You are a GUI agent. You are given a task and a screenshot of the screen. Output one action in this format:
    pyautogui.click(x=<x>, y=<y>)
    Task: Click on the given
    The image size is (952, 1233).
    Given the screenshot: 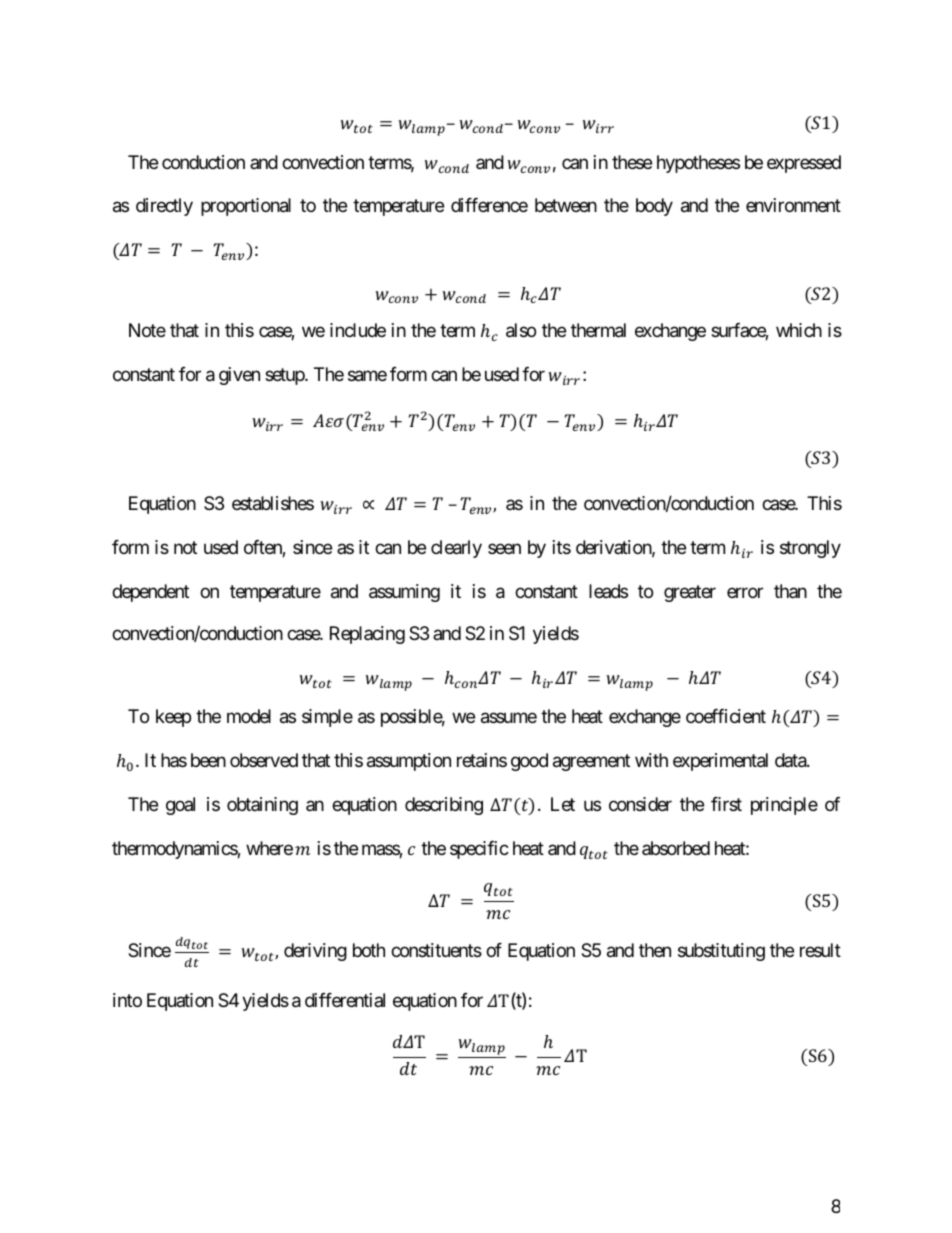 What is the action you would take?
    pyautogui.click(x=239, y=376)
